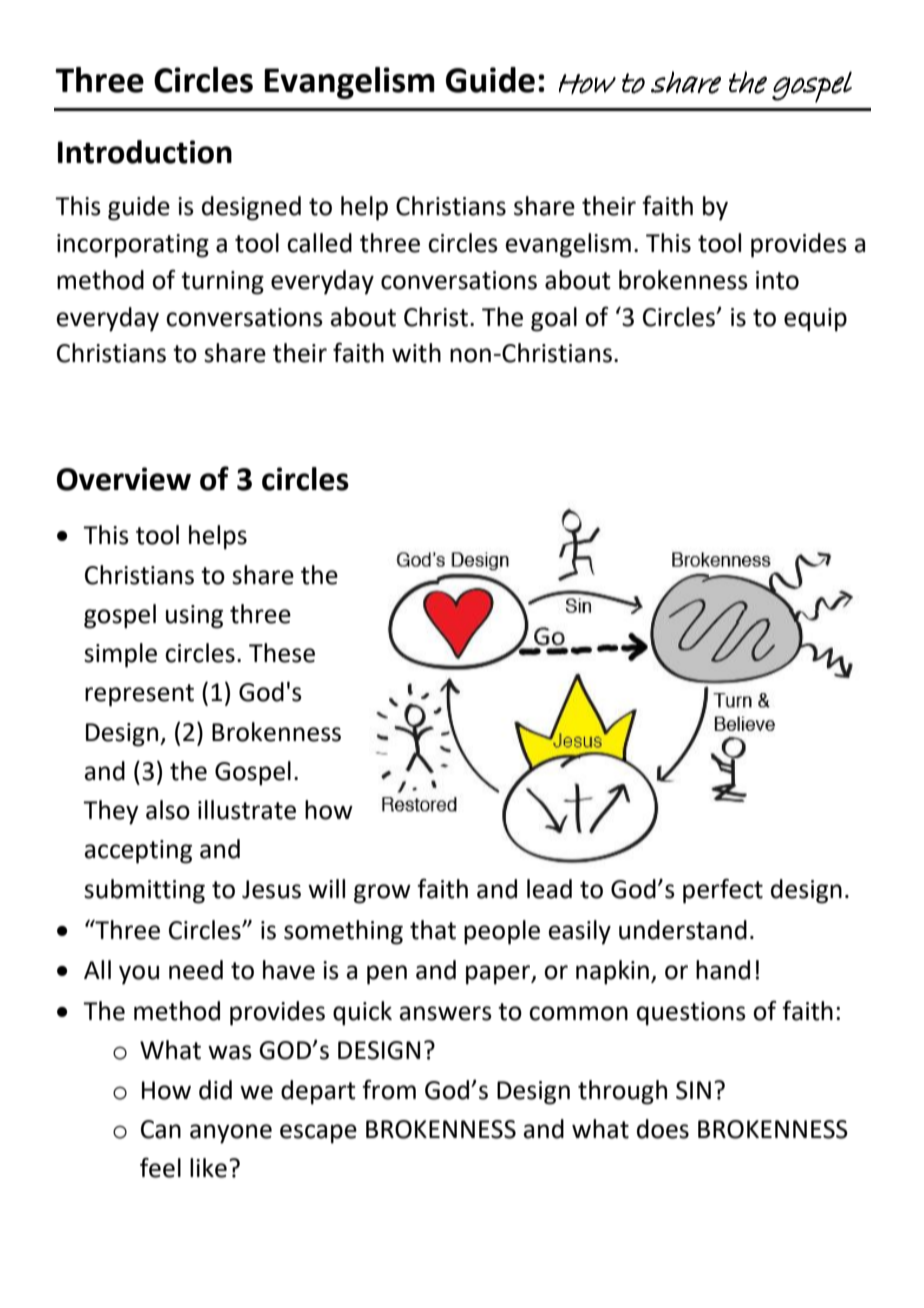 This page has height=1308, width=924. Describe the element at coordinates (777, 280) in the page. I see `into` at that location.
